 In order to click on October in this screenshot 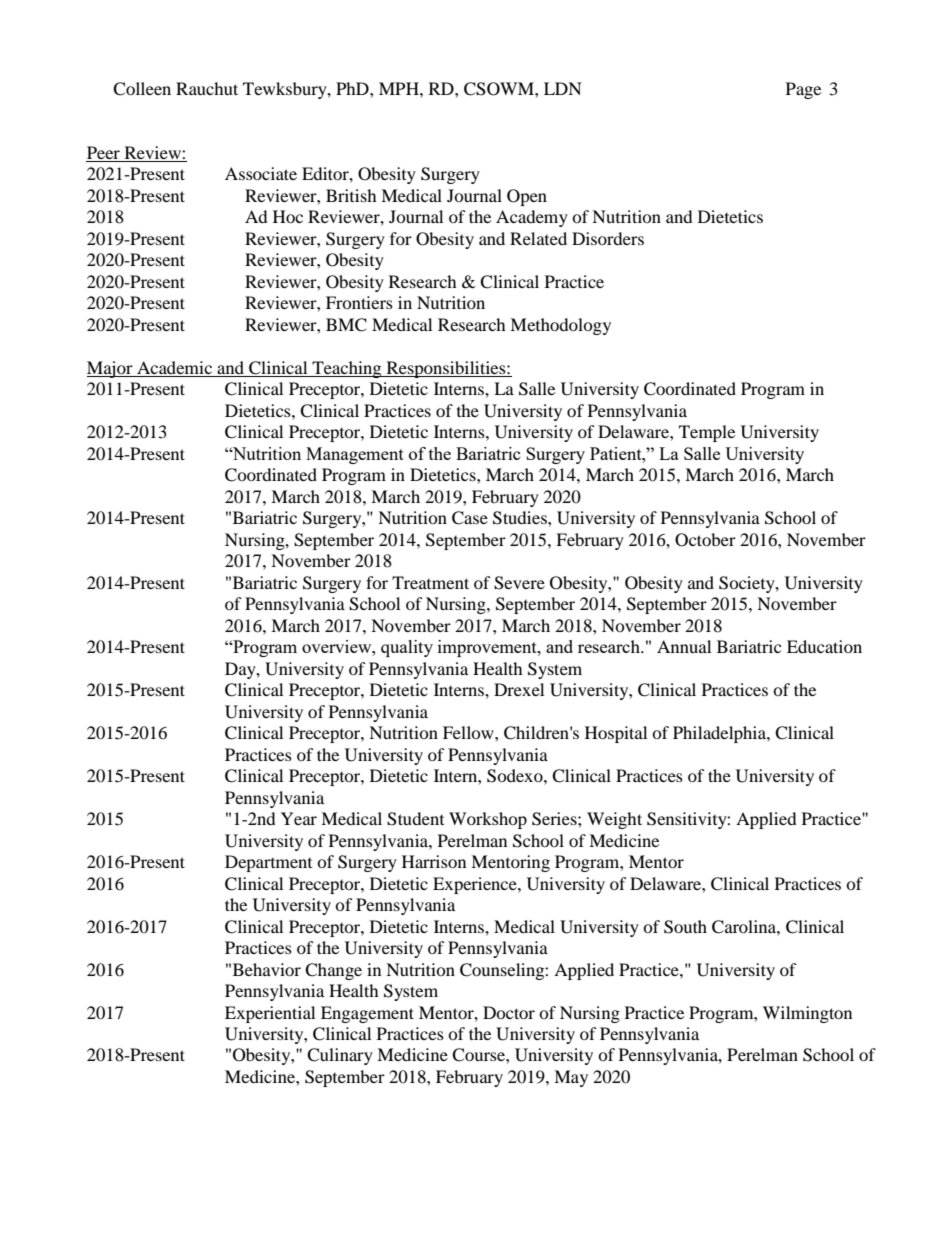, I will do `click(705, 540)`.
